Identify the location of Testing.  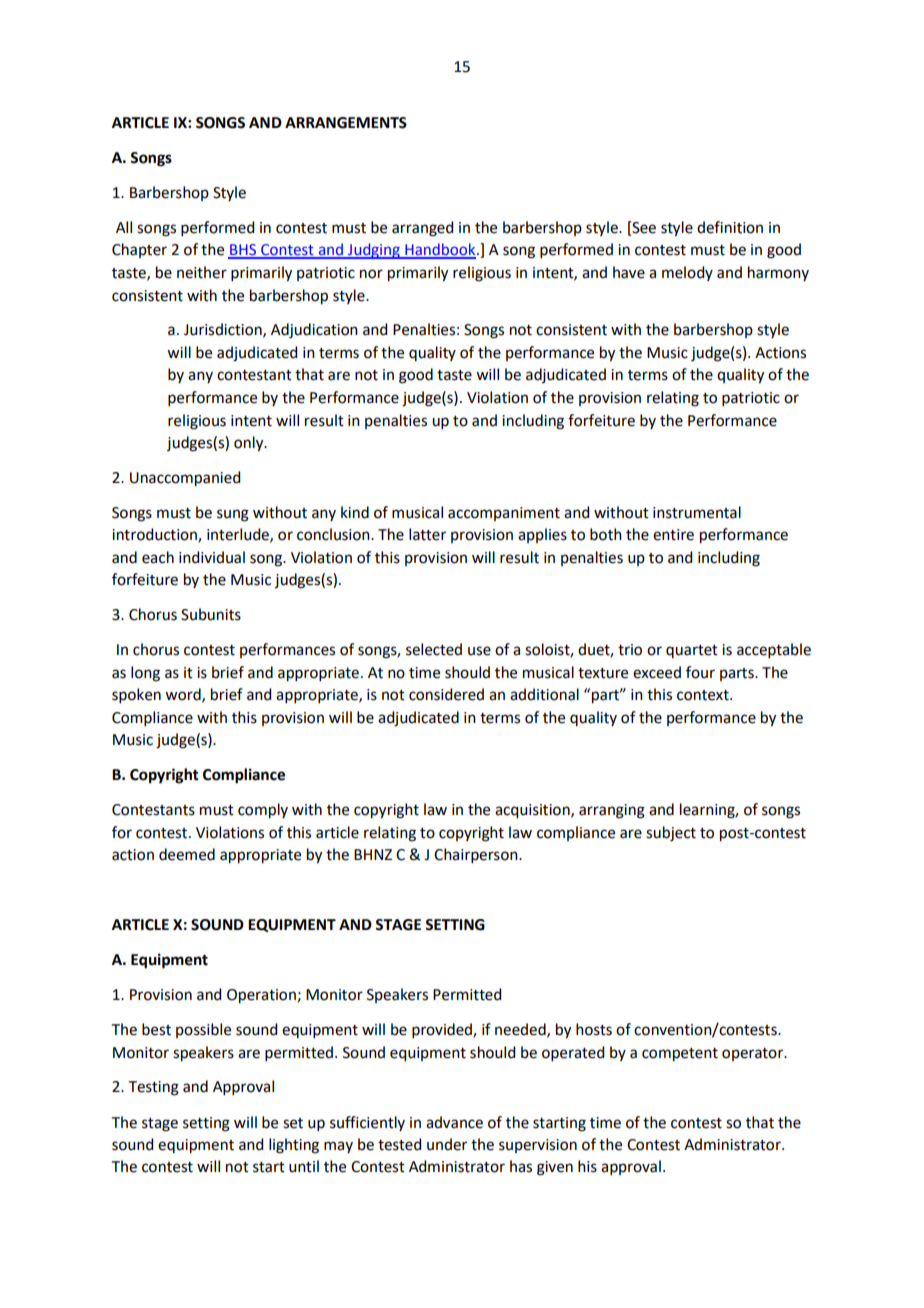
(154, 1088).
